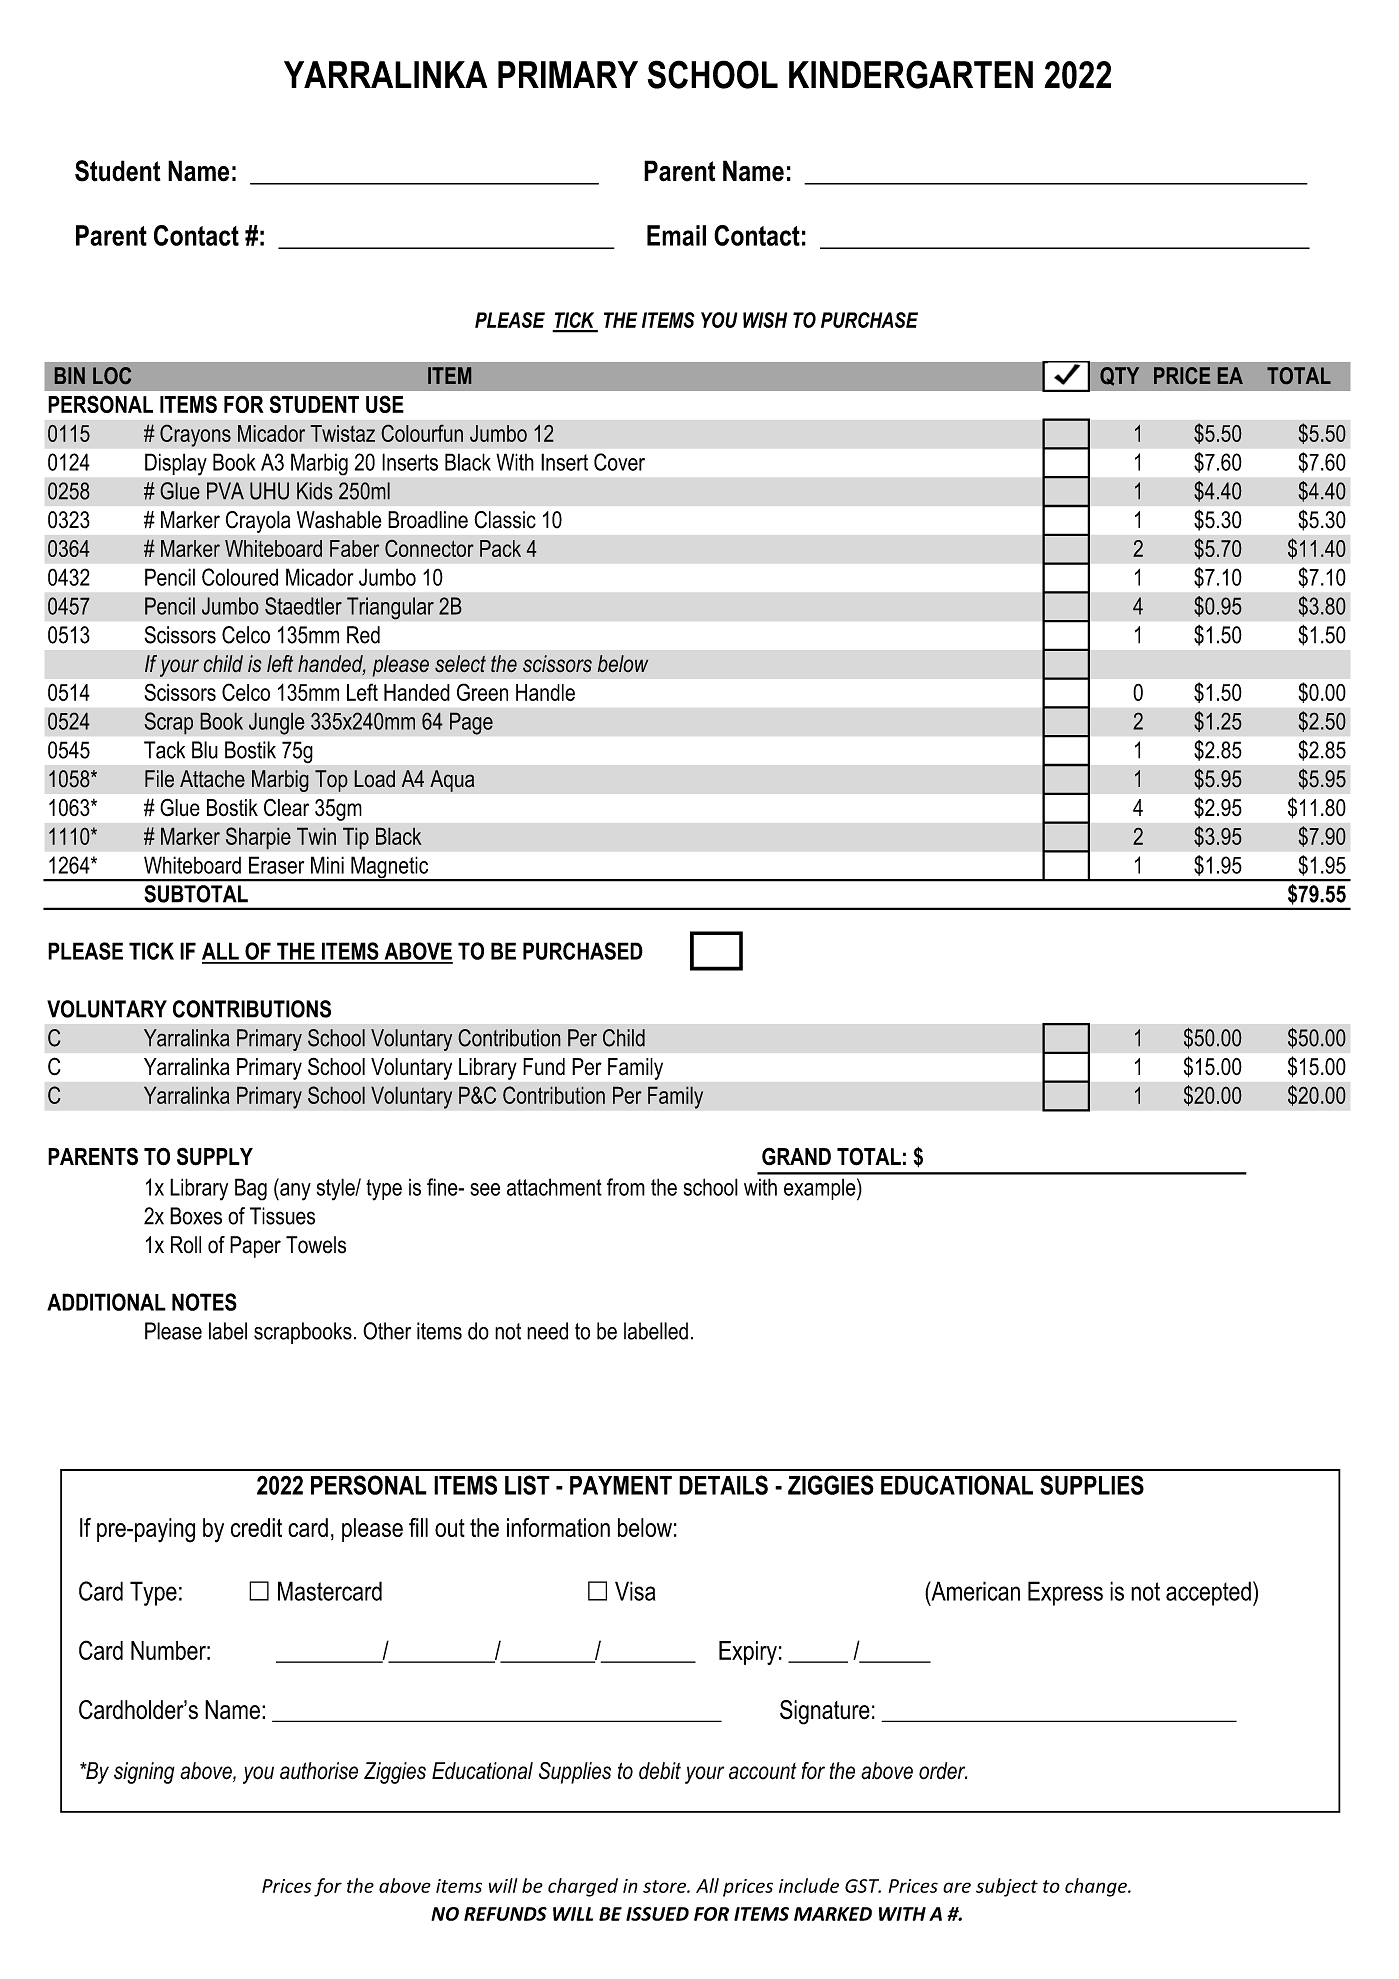 Image resolution: width=1399 pixels, height=1979 pixels. Describe the element at coordinates (276, 865) in the screenshot. I see `Eraser` at that location.
